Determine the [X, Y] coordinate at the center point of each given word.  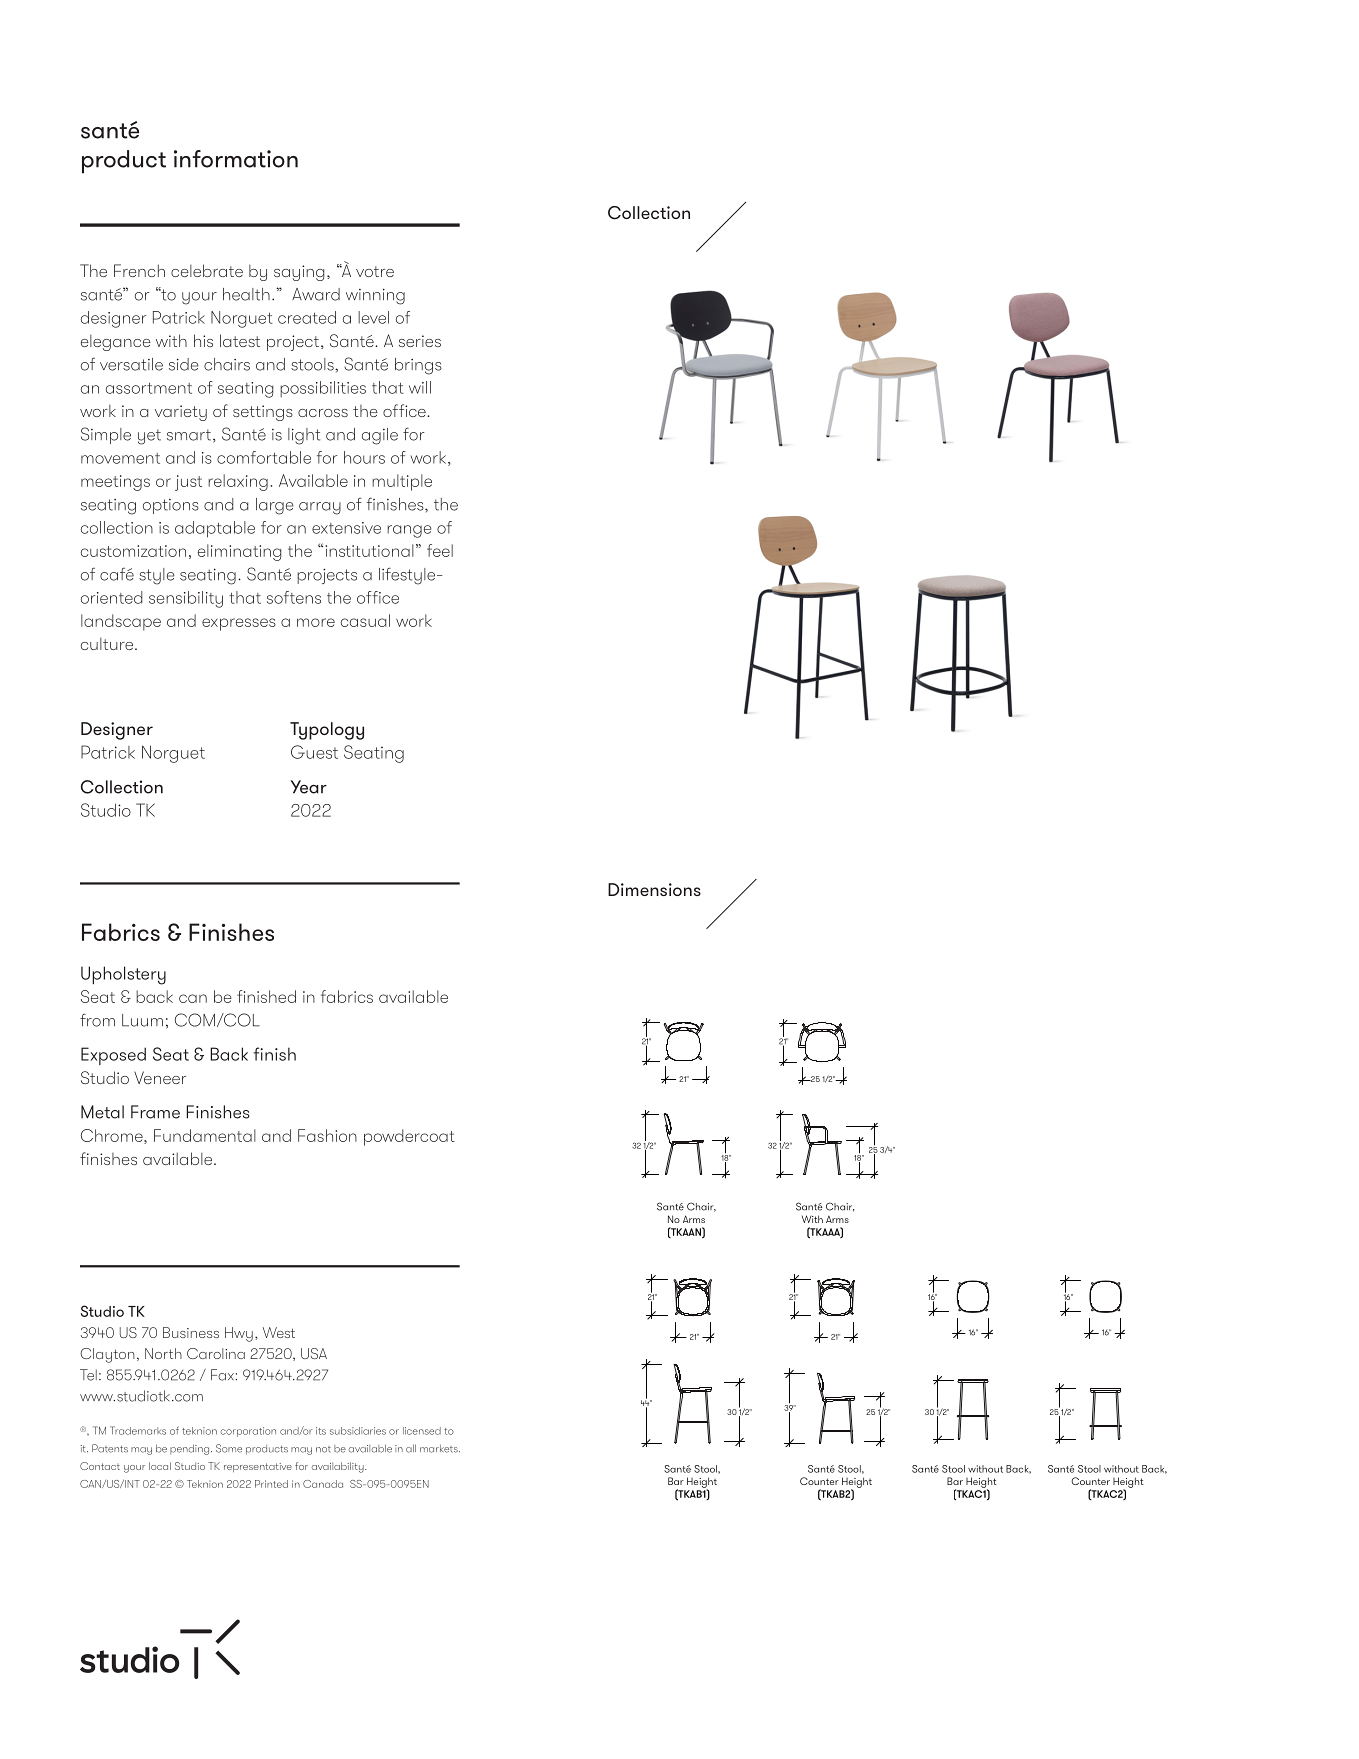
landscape [121, 622]
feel [440, 550]
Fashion [327, 1135]
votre [375, 271]
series [420, 341]
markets [440, 1449]
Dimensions [654, 889]
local [160, 1466]
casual [365, 620]
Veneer [160, 1077]
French [139, 270]
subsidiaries [358, 1431]
